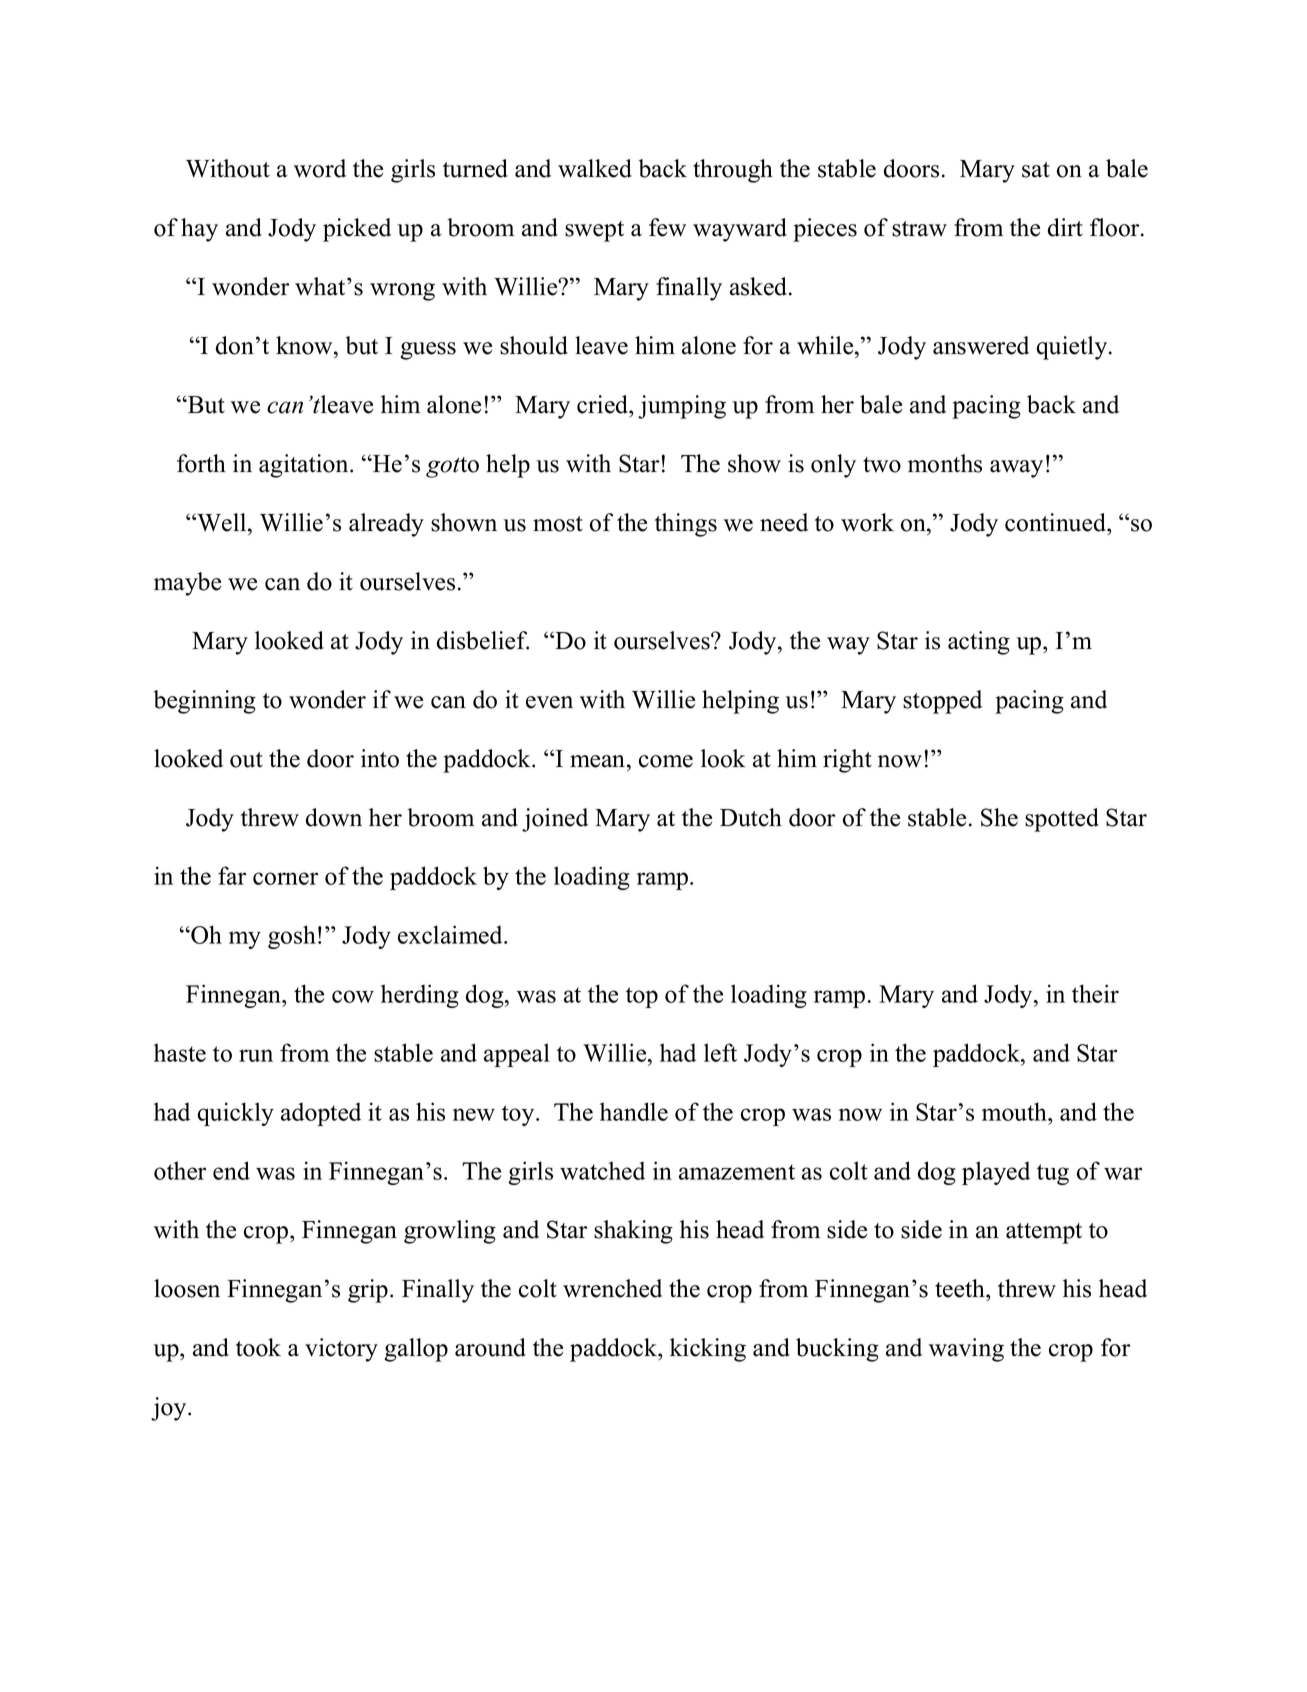 Image resolution: width=1307 pixels, height=1692 pixels. Describe the element at coordinates (708, 1350) in the screenshot. I see `kicking` at that location.
